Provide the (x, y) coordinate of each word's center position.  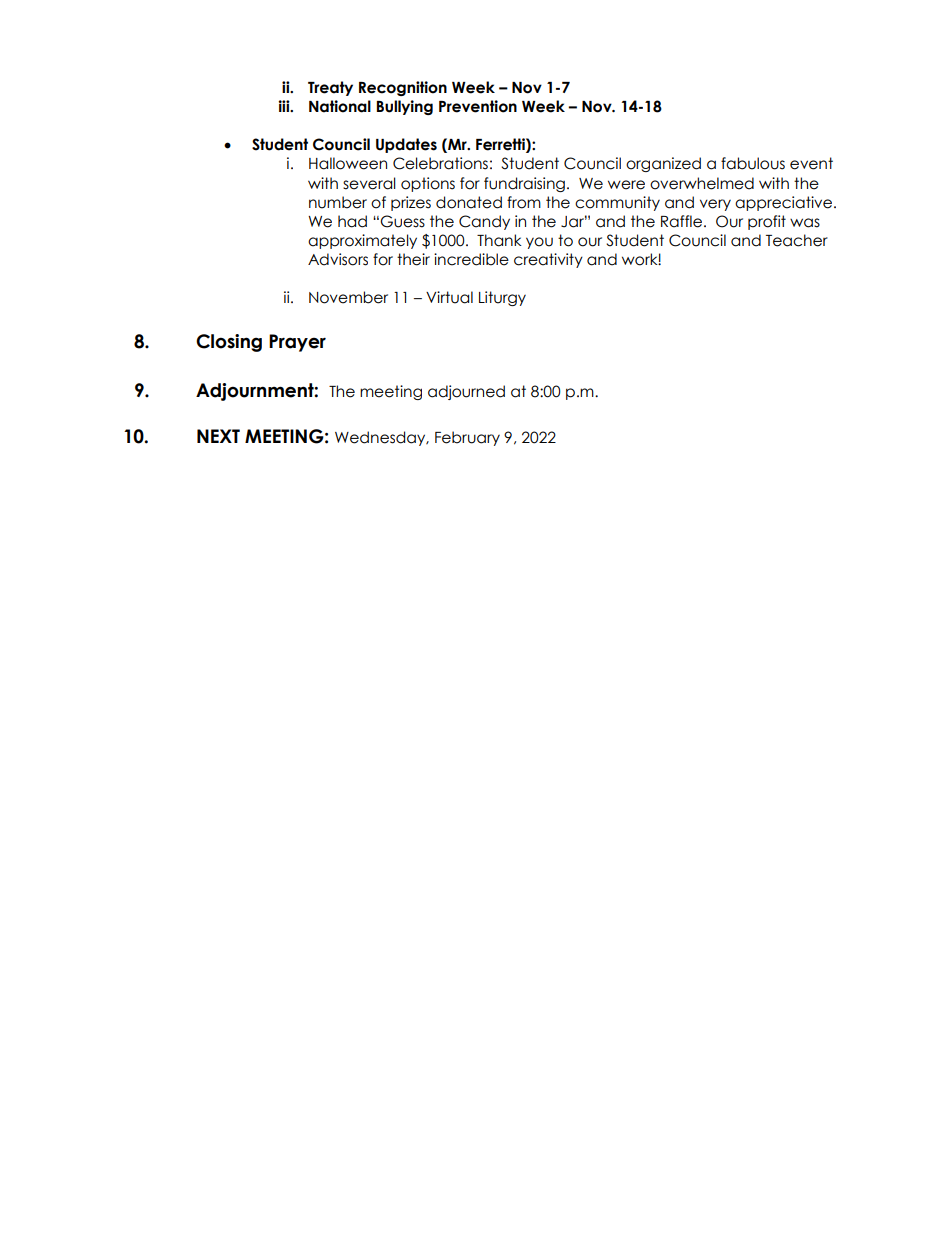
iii (285, 106)
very (715, 205)
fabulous (753, 163)
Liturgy (502, 298)
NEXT (218, 436)
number (338, 202)
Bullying (405, 107)
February (467, 438)
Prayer (297, 343)
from (524, 202)
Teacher (797, 240)
